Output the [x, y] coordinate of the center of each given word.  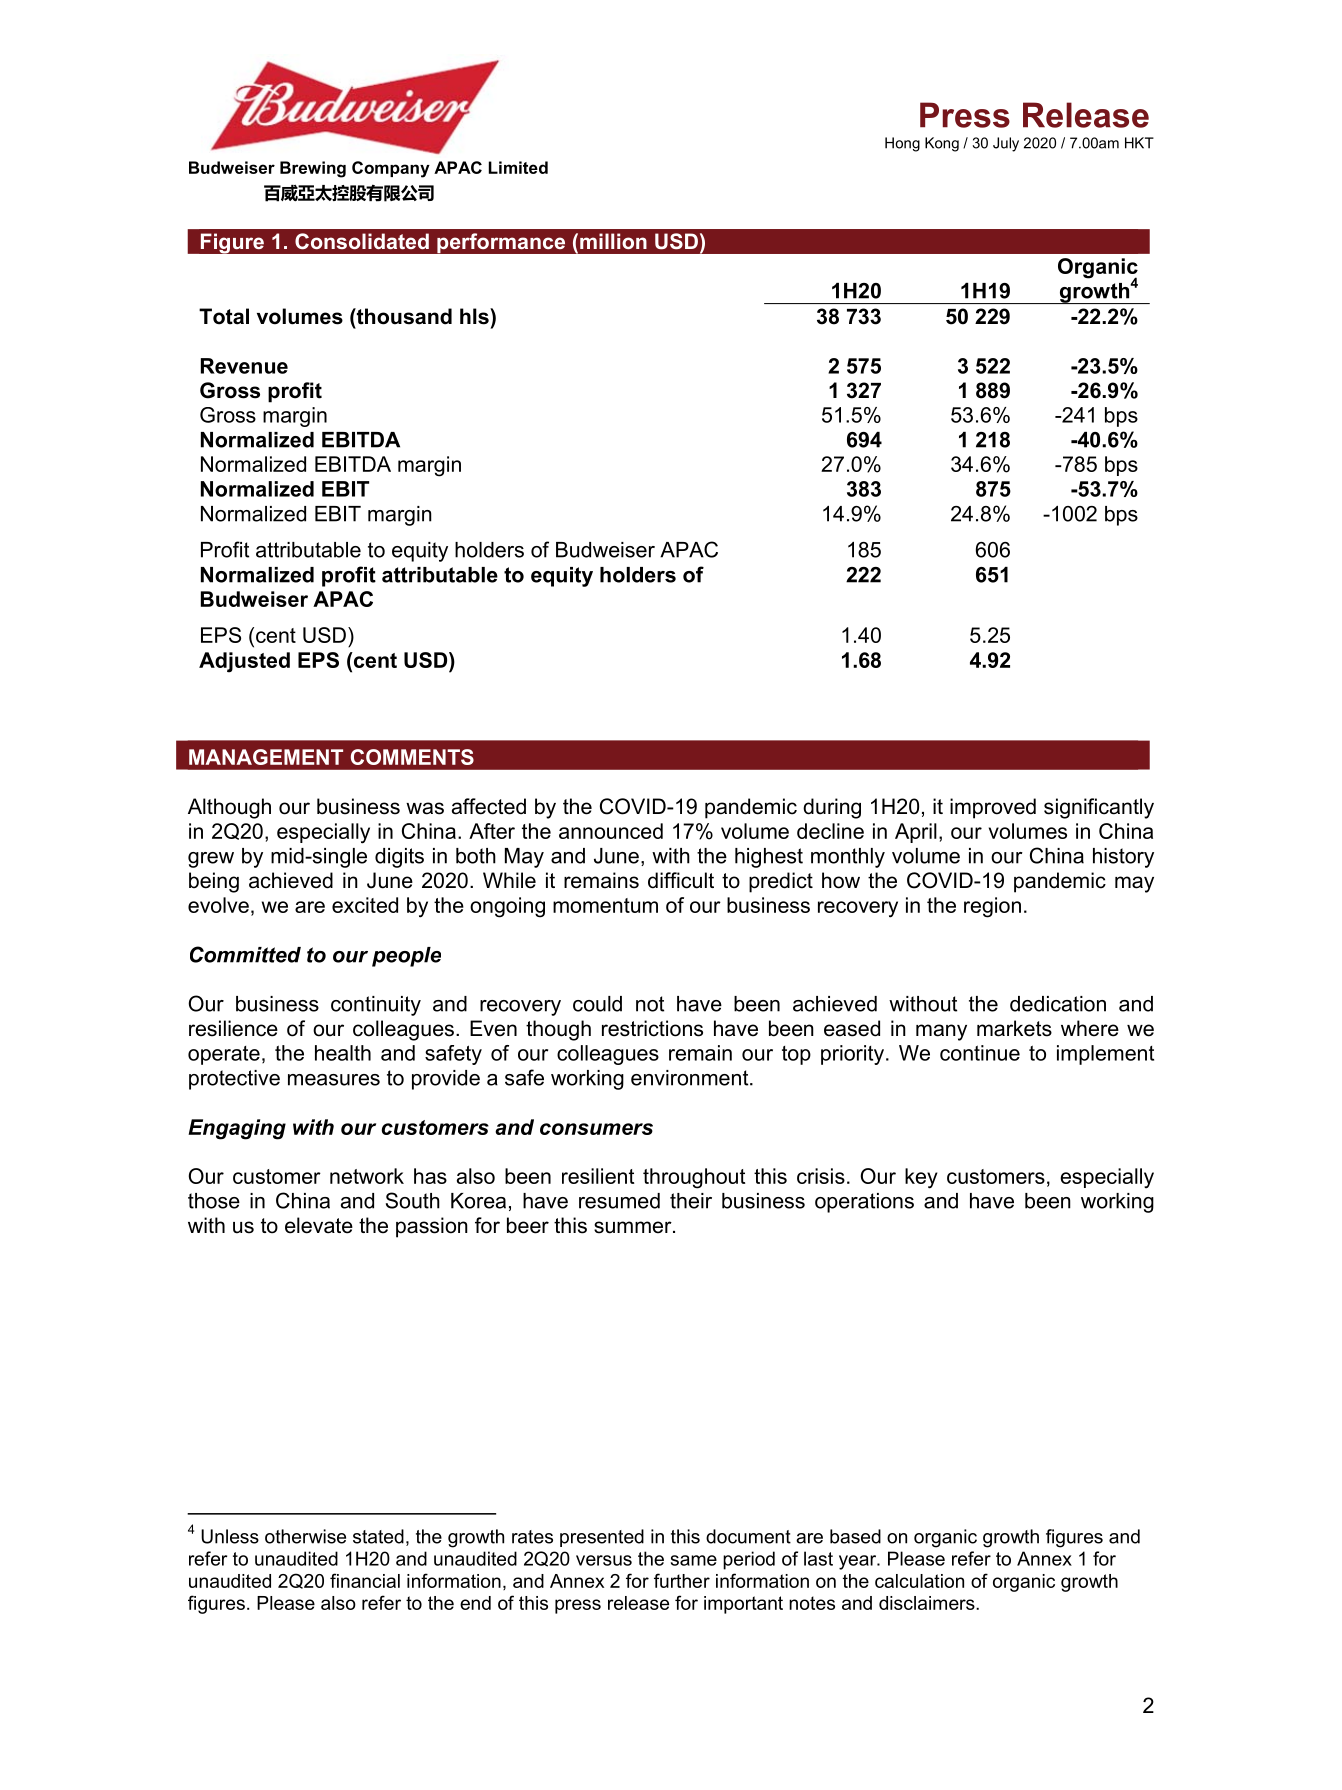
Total [224, 316]
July [1006, 144]
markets [1014, 1028]
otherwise [305, 1536]
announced [611, 831]
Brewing [313, 169]
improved [993, 808]
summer [634, 1227]
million [613, 241]
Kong [942, 144]
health [343, 1053]
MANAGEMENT [266, 757]
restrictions [652, 1028]
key [921, 1178]
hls [475, 316]
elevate [319, 1225]
